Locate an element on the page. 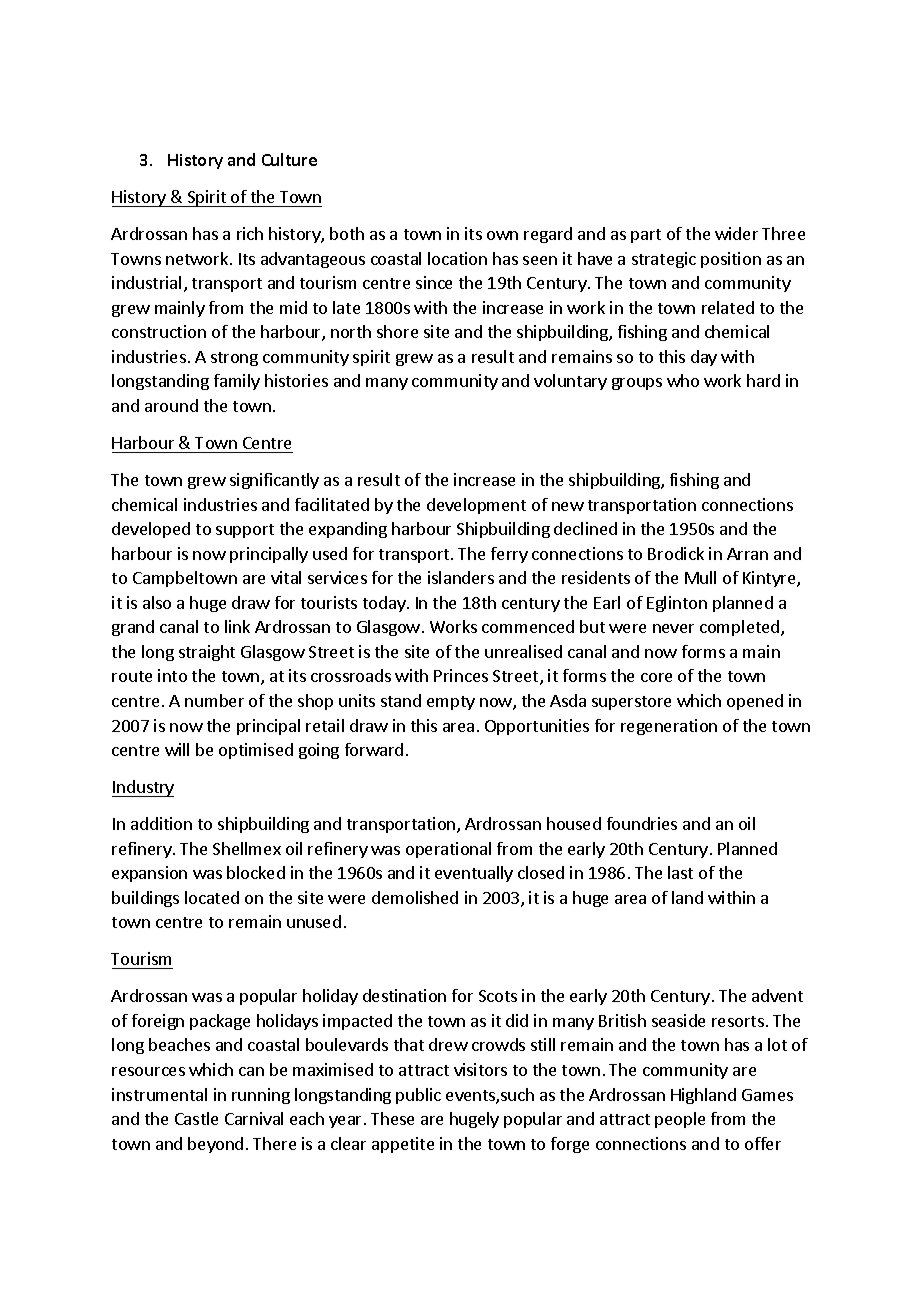  wider is located at coordinates (736, 233).
